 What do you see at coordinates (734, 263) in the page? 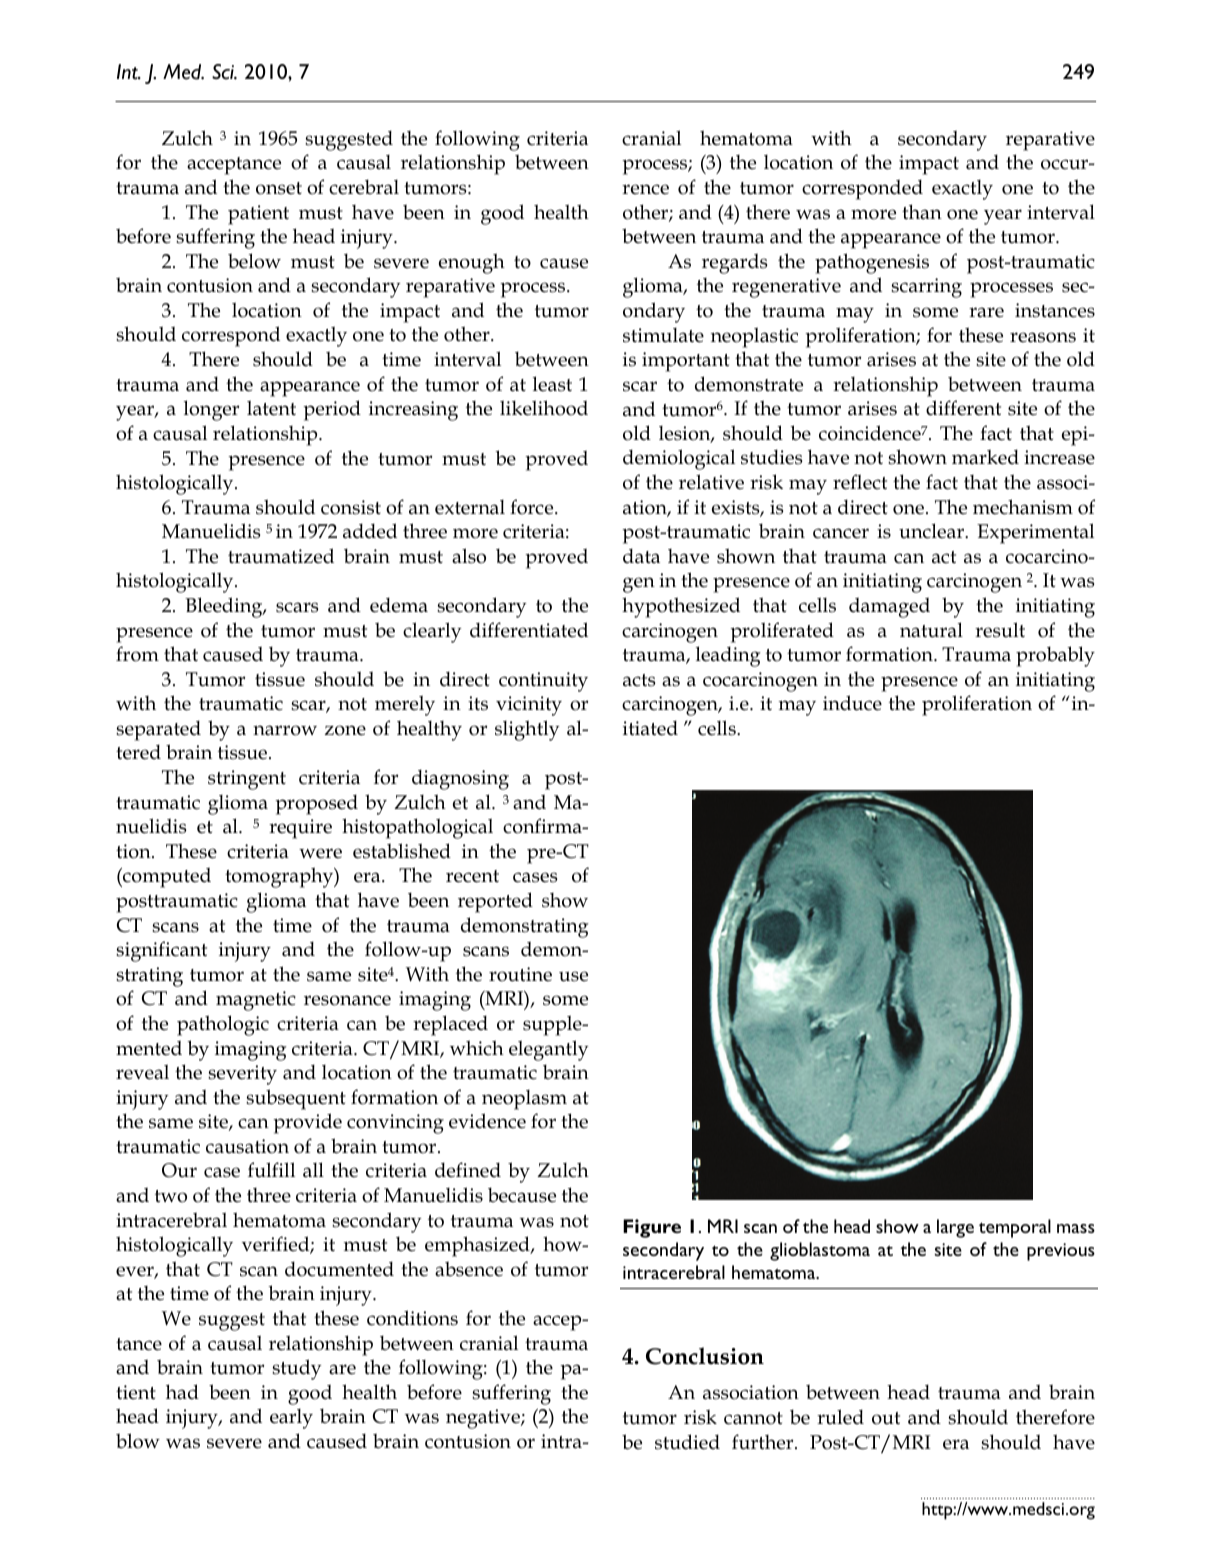
I see `regards` at bounding box center [734, 263].
